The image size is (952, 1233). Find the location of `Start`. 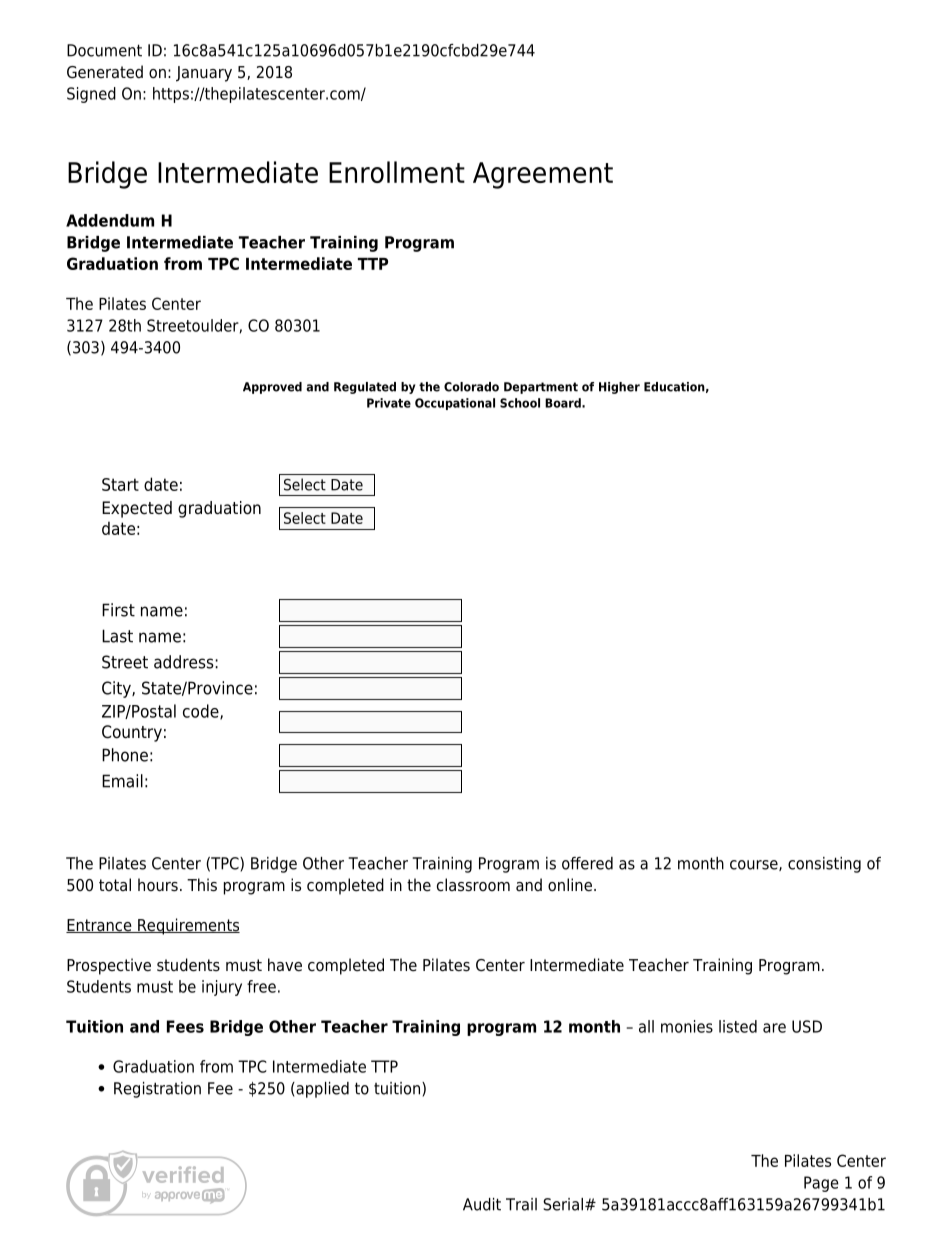

Start is located at coordinates (120, 484).
